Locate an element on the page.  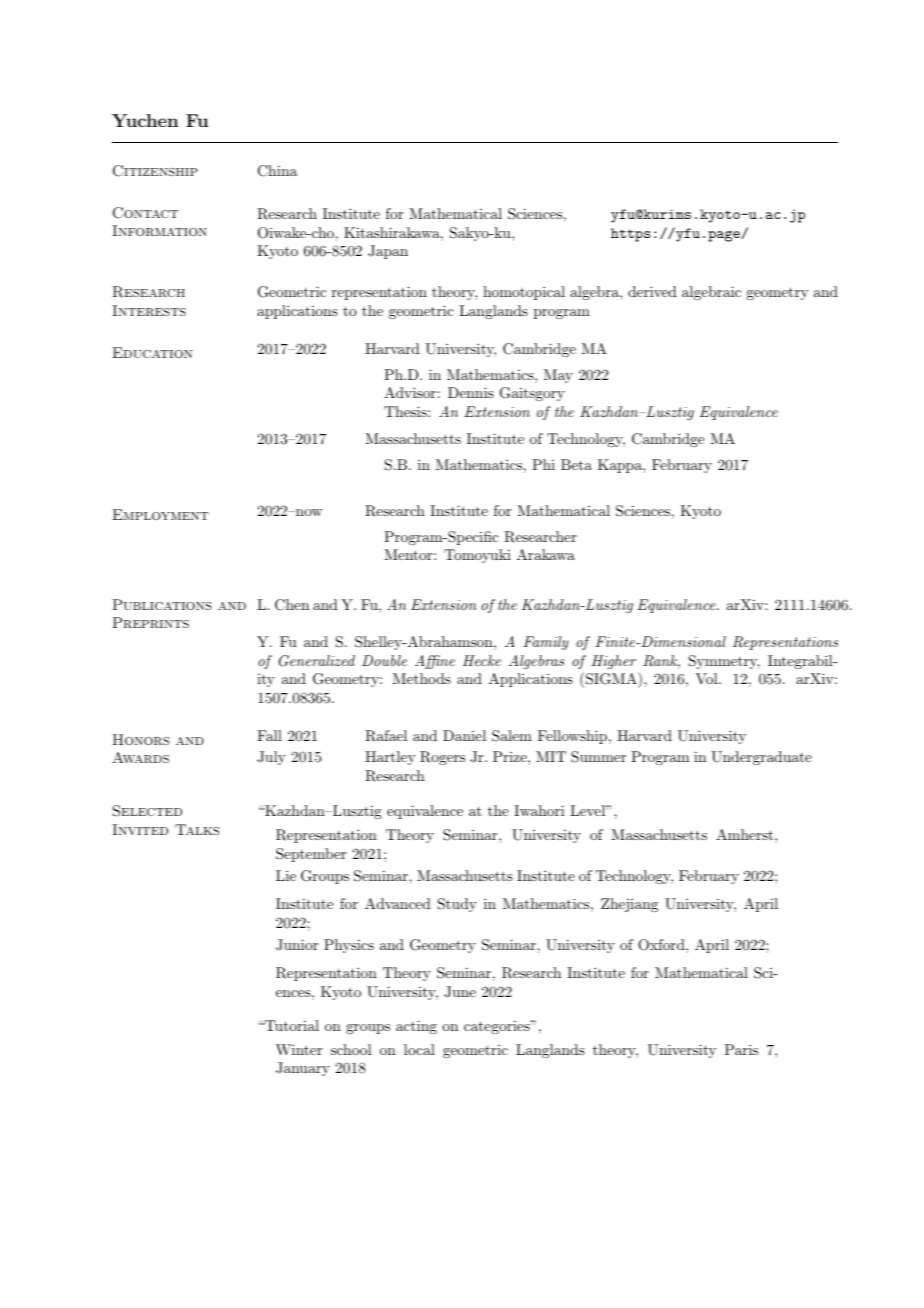
May is located at coordinates (558, 376).
